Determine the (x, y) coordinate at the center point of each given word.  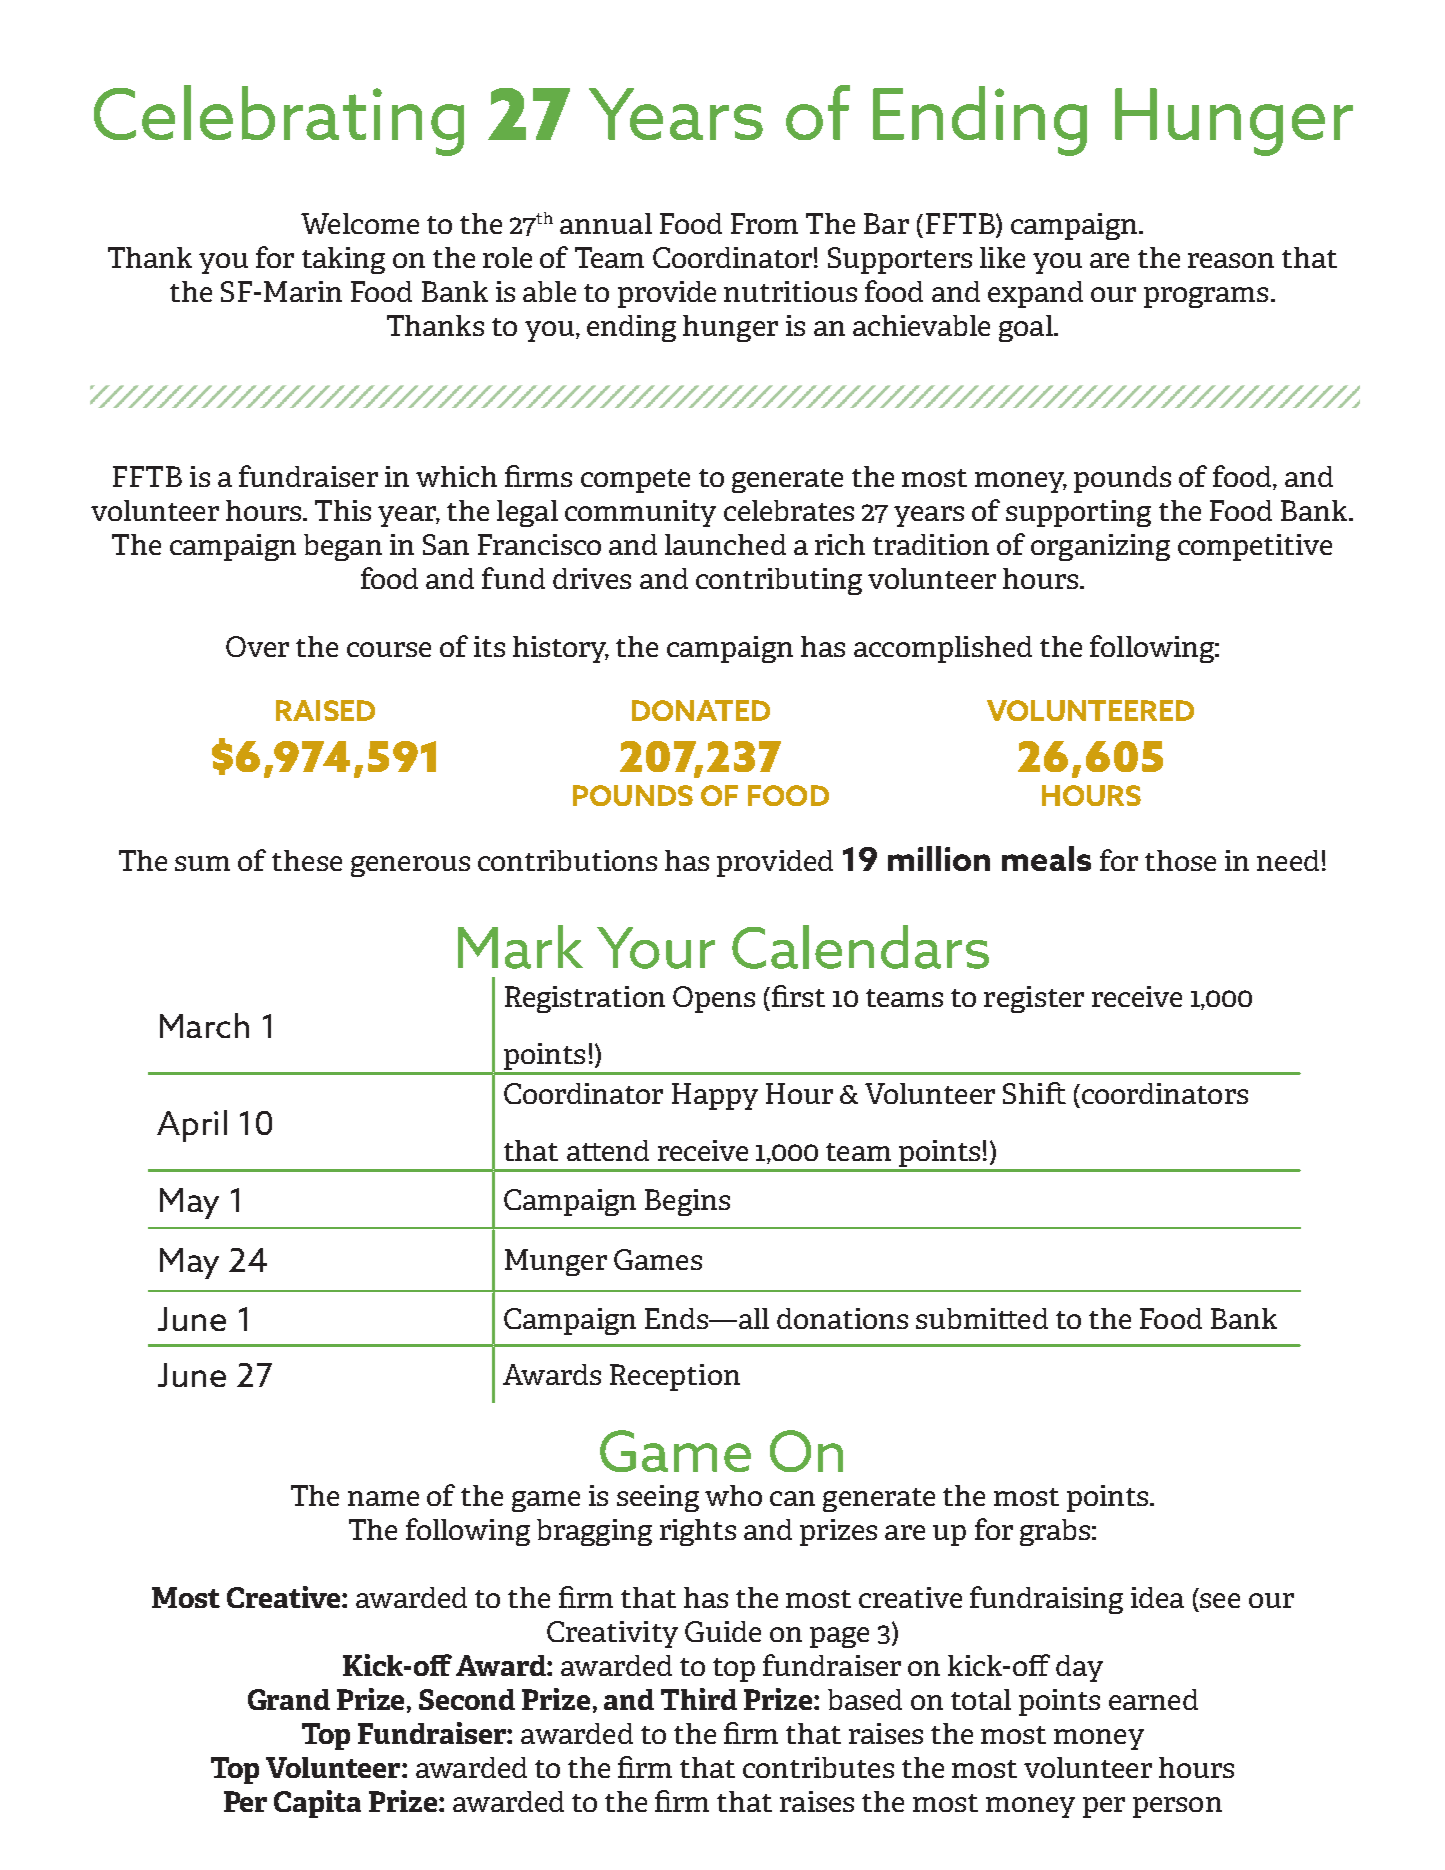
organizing (1100, 547)
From (764, 223)
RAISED (325, 710)
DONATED (701, 710)
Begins (687, 1202)
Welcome (360, 223)
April (192, 1126)
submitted (982, 1318)
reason (1231, 260)
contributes (818, 1767)
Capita (317, 1804)
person (1177, 1807)
